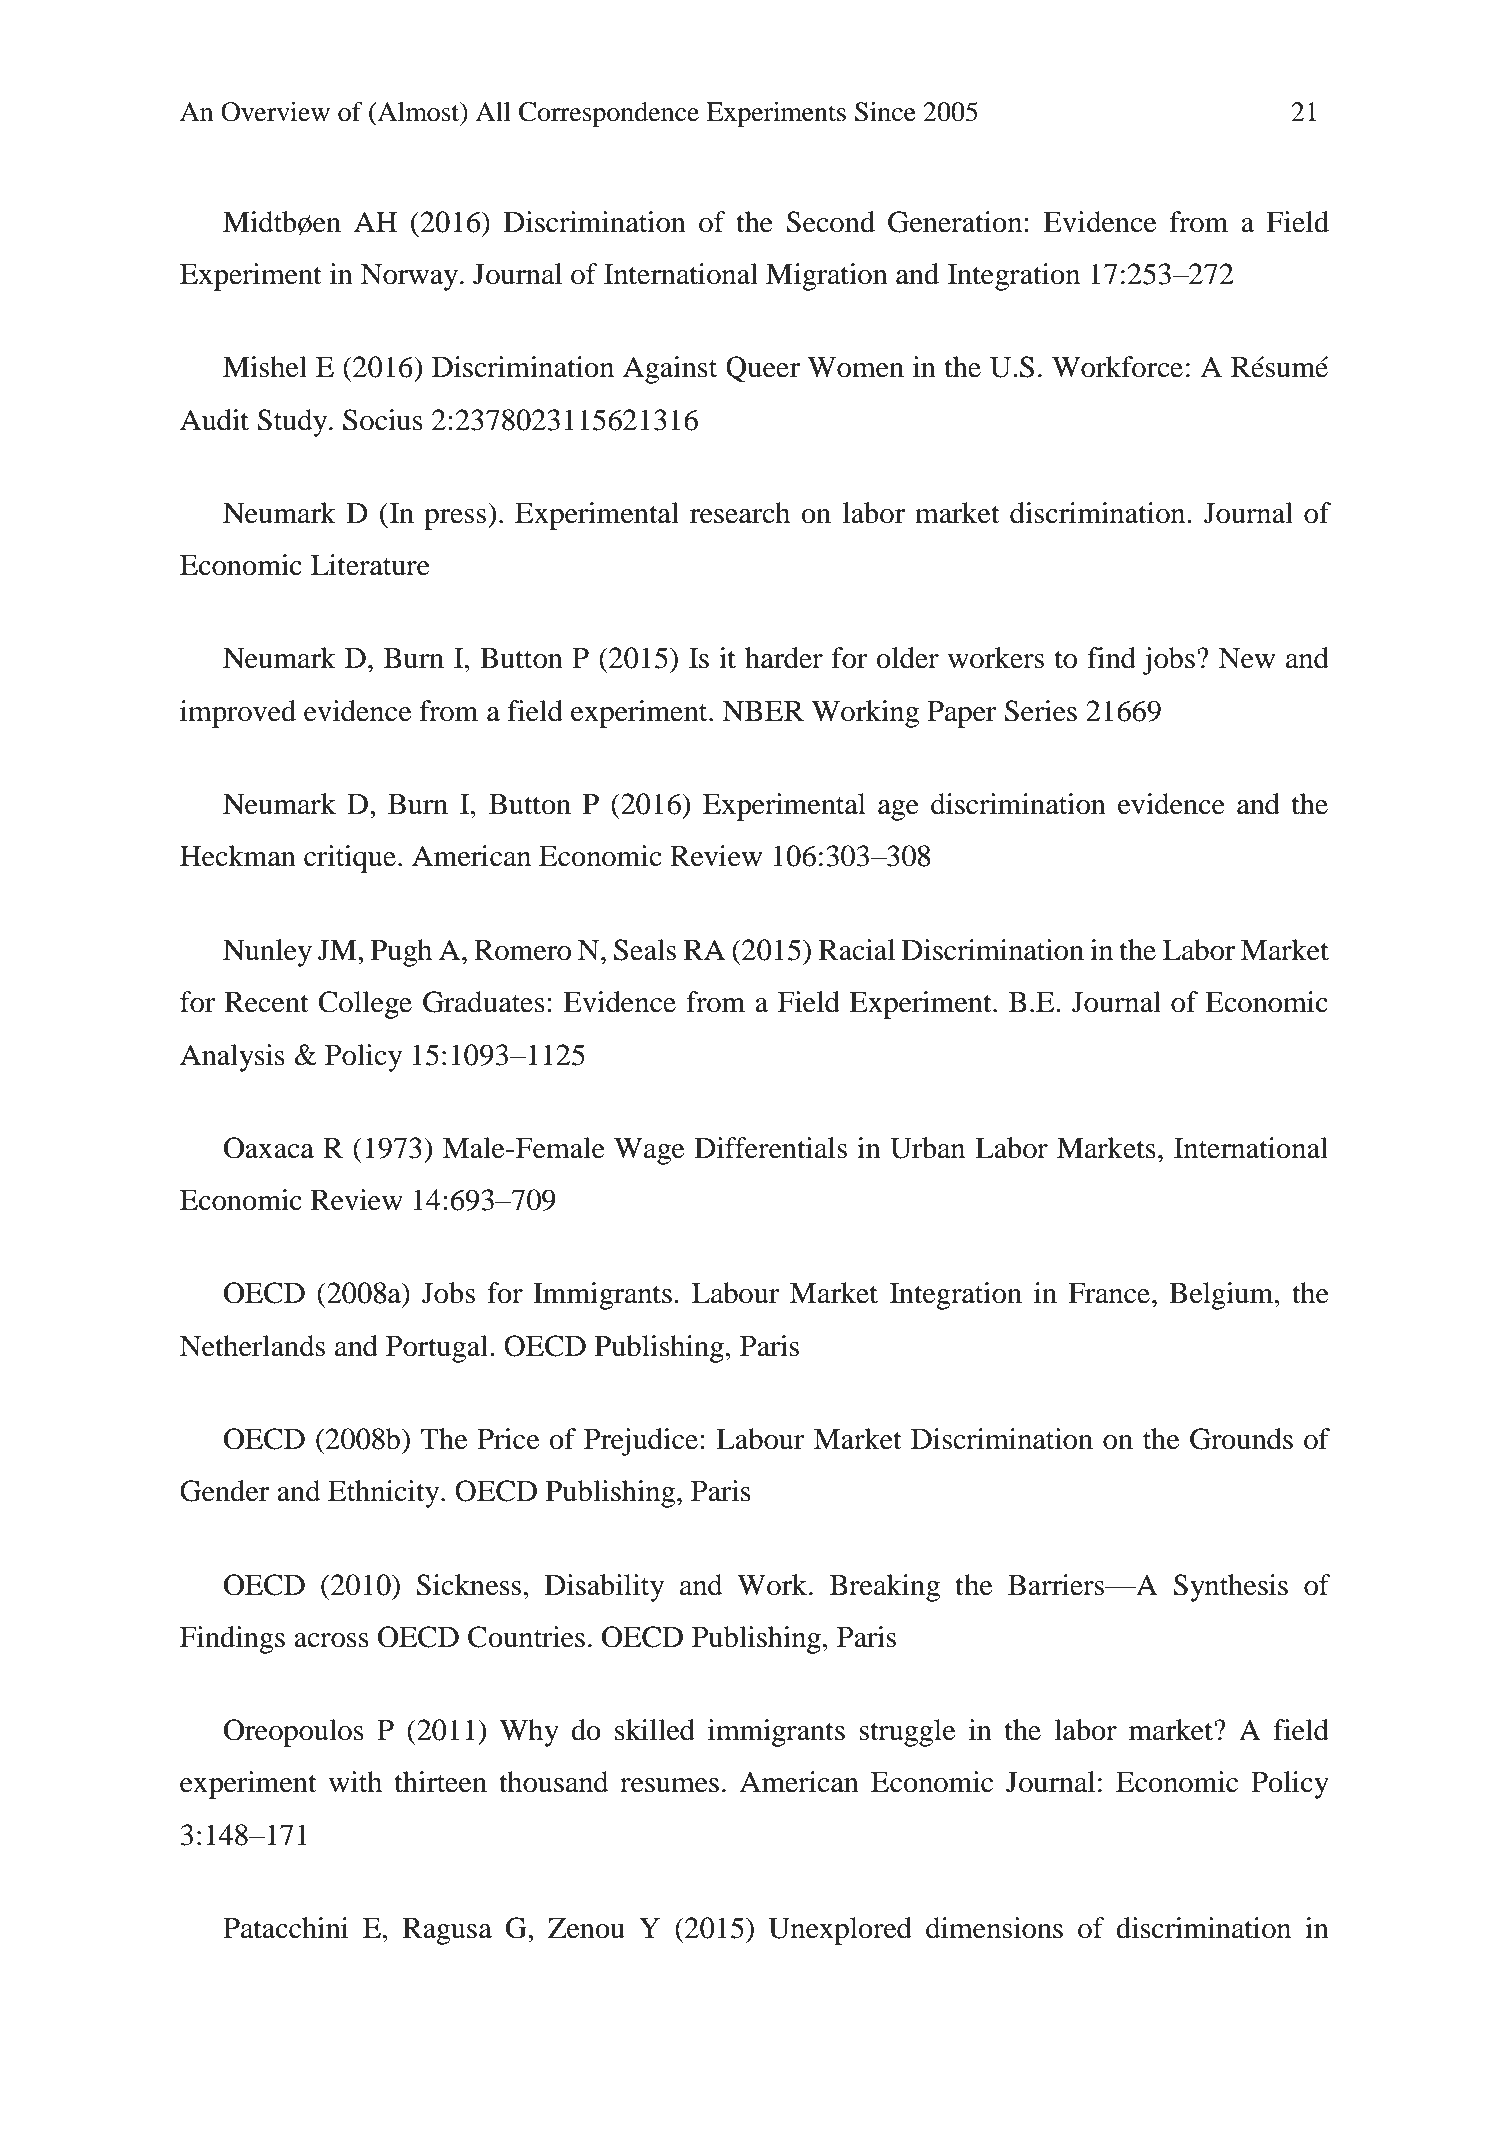  Describe the element at coordinates (365, 1005) in the image. I see `College` at that location.
